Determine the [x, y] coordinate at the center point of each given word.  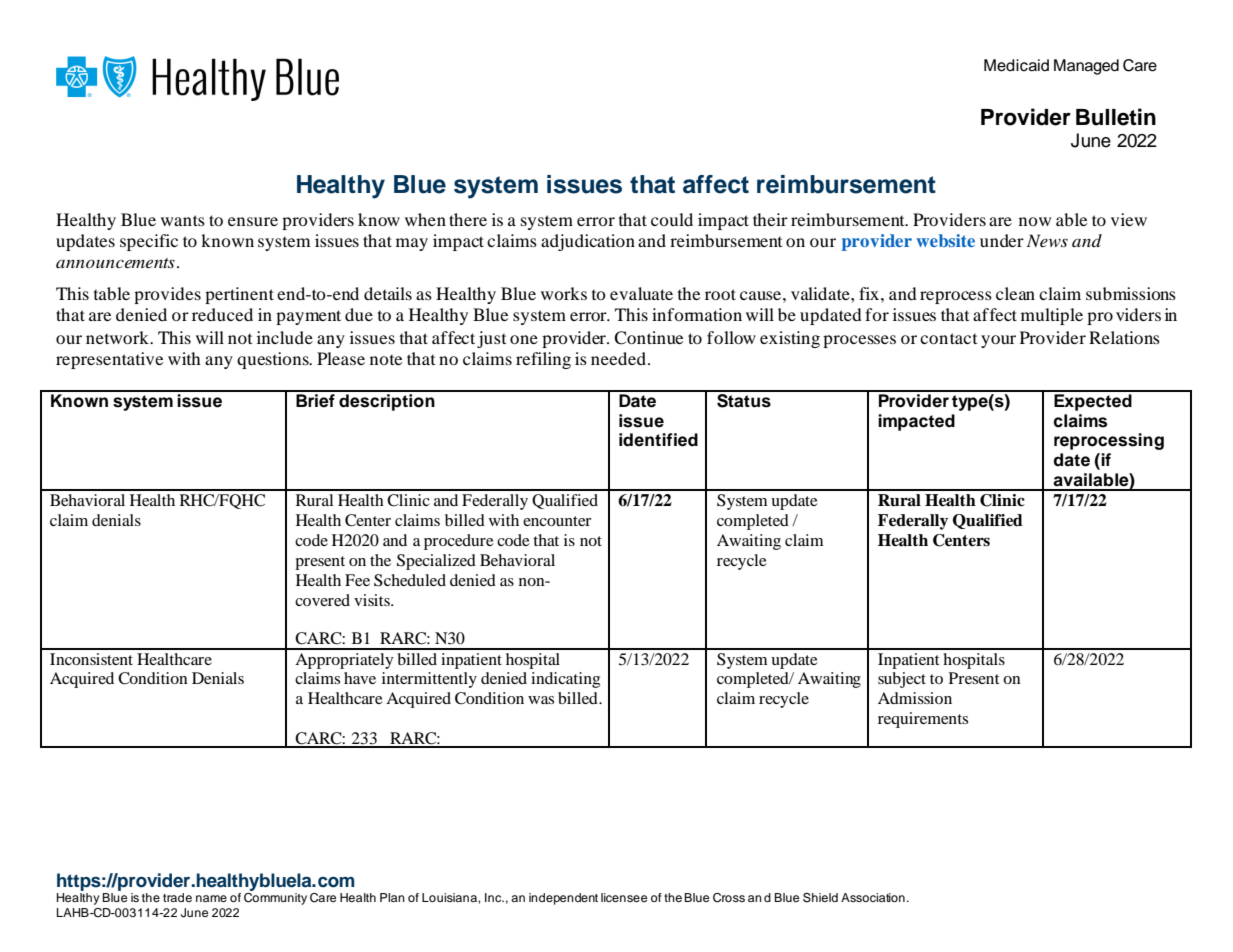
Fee [357, 580]
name [211, 898]
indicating [565, 680]
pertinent [239, 295]
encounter [557, 521]
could [672, 219]
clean [1015, 293]
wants [183, 220]
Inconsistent [91, 659]
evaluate [641, 293]
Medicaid [1016, 65]
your [998, 341]
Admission [915, 698]
